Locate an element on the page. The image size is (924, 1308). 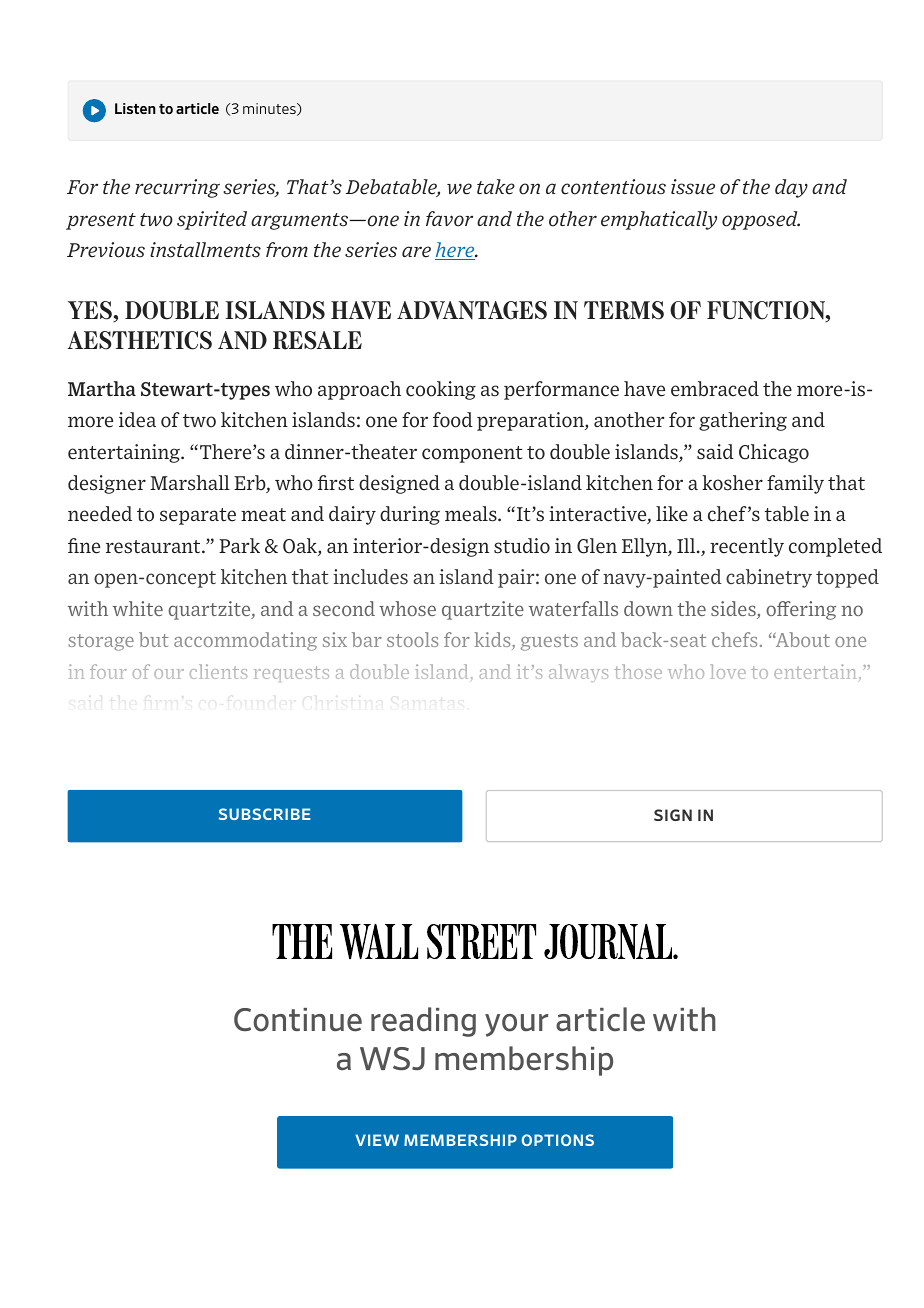
but is located at coordinates (154, 639).
